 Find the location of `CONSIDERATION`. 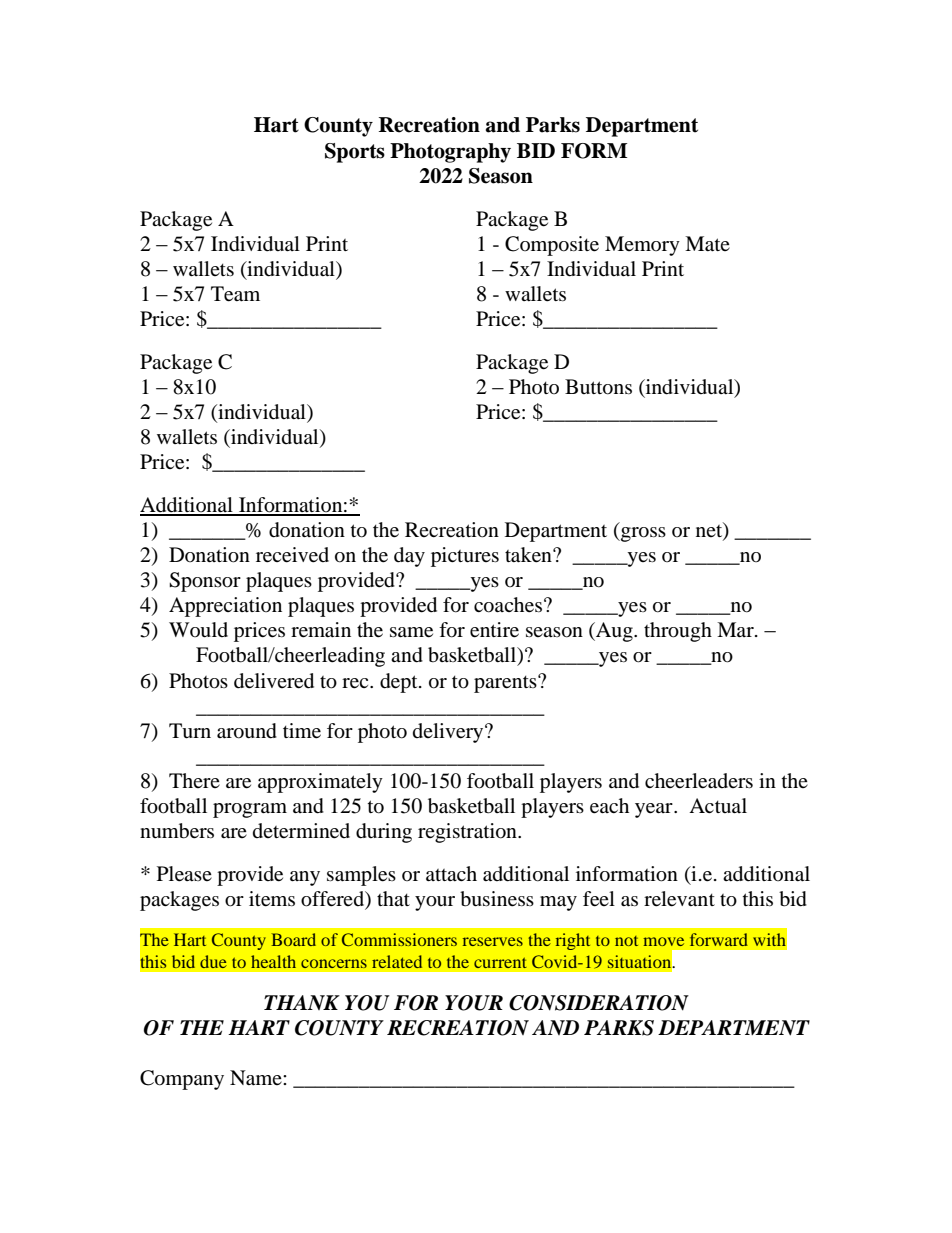

CONSIDERATION is located at coordinates (599, 1003).
